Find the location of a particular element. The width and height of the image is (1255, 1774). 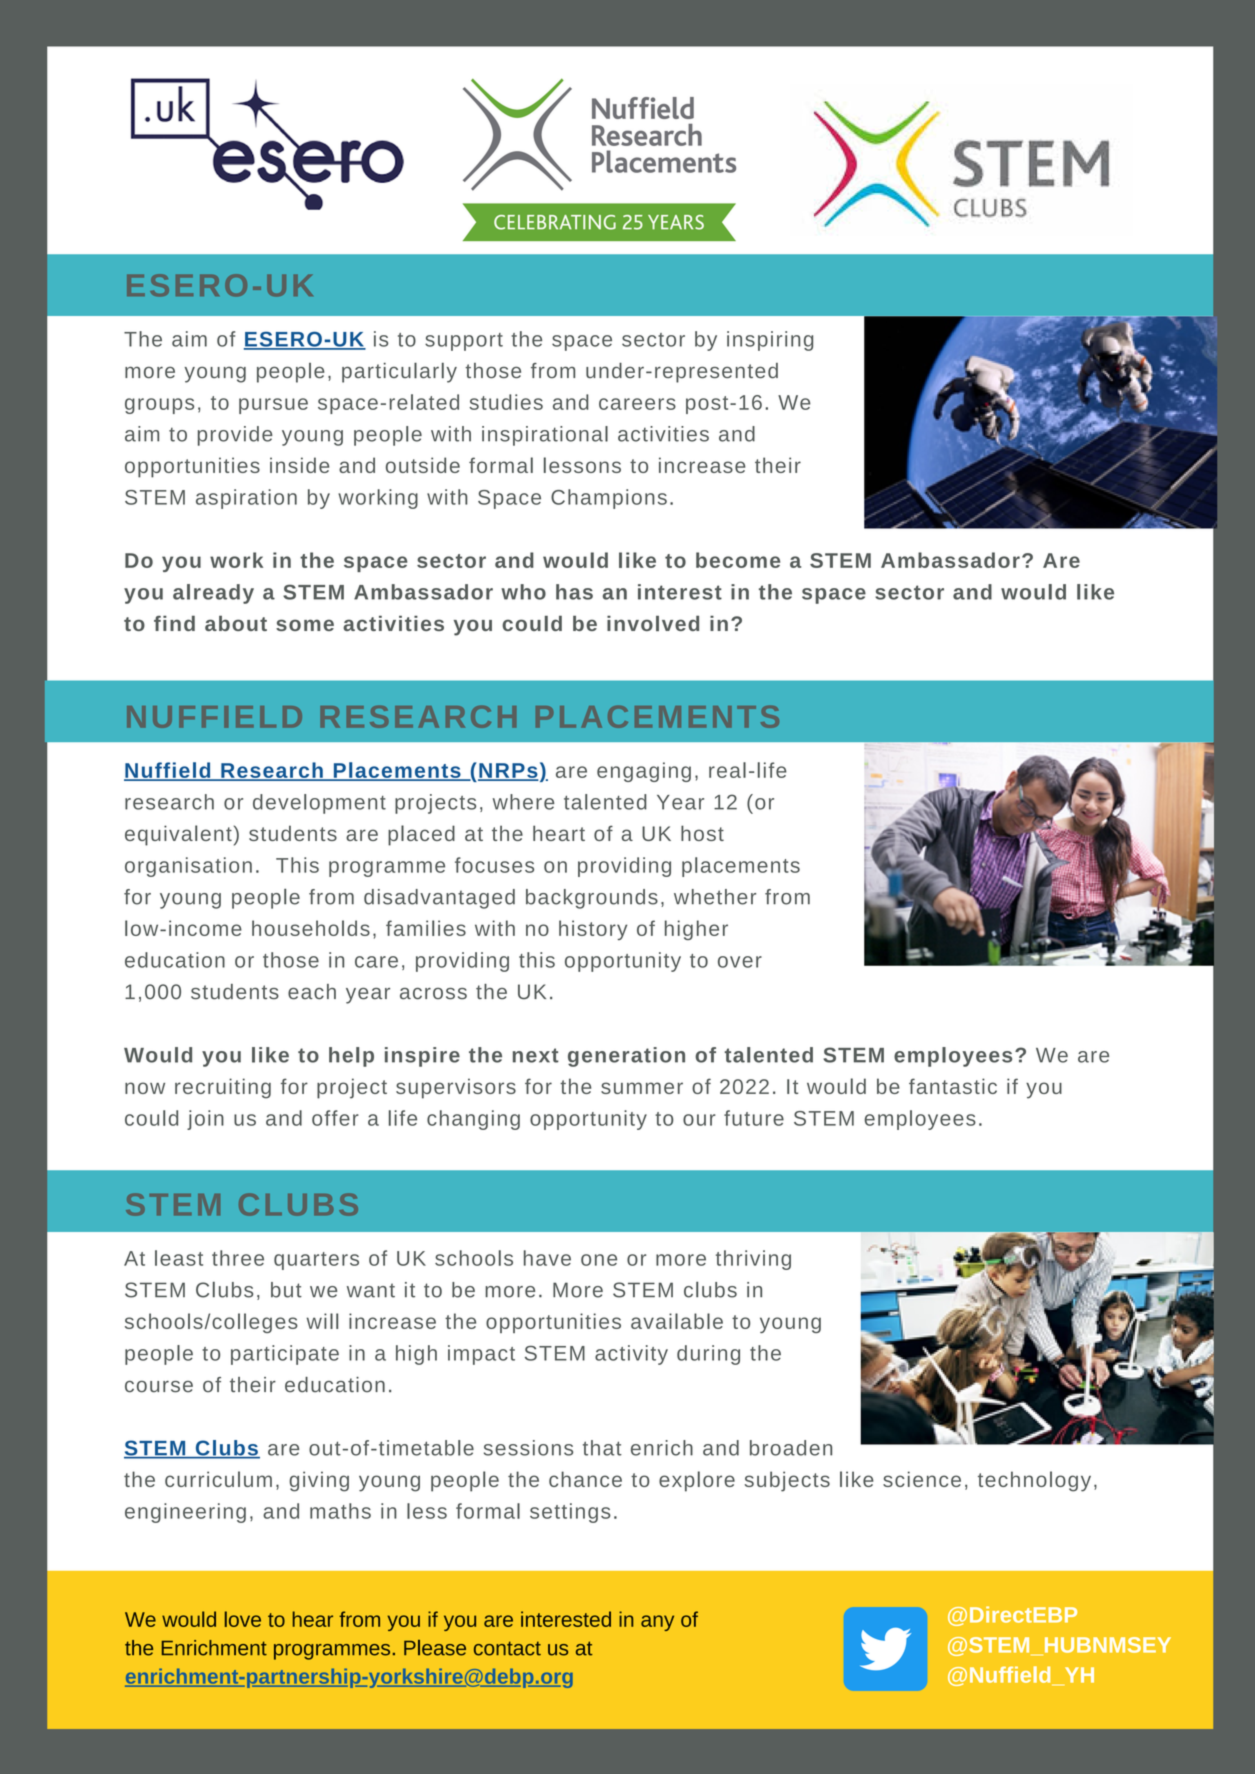

each is located at coordinates (312, 992).
